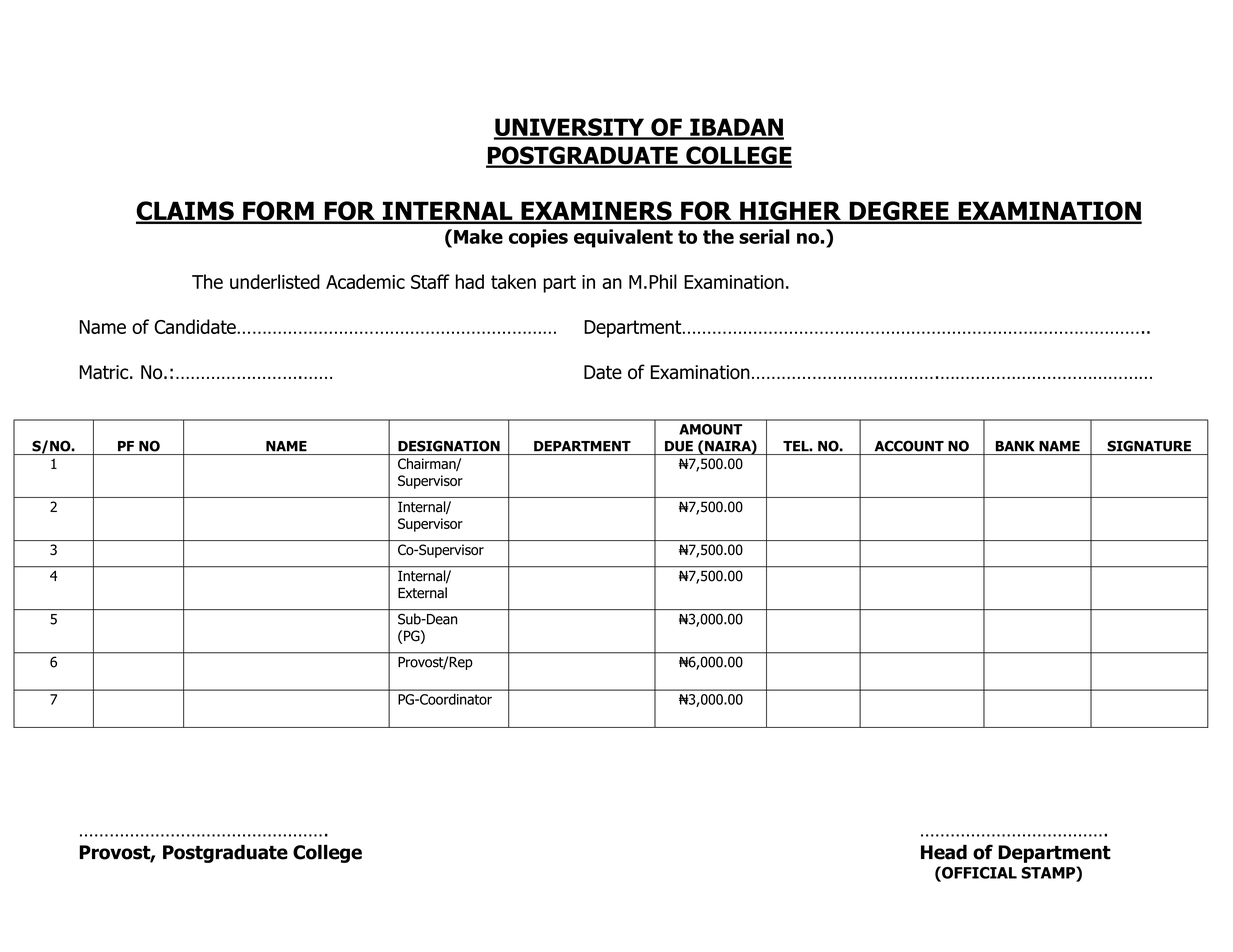  What do you see at coordinates (278, 212) in the image?
I see `FORM` at bounding box center [278, 212].
